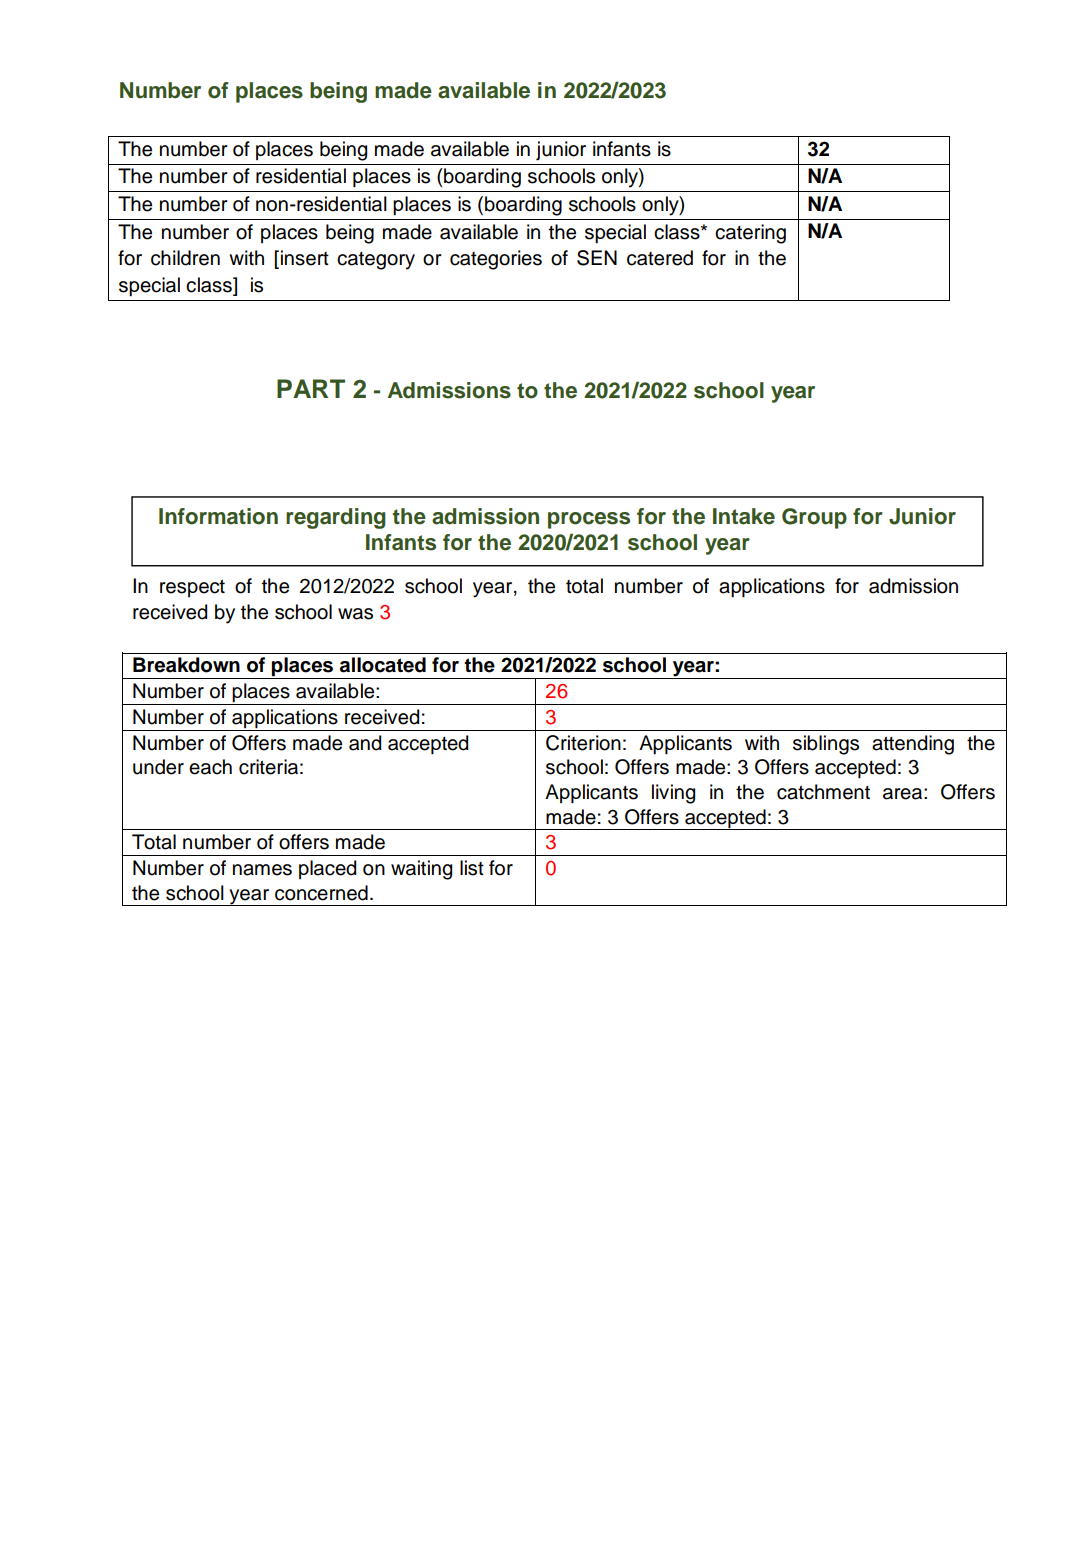  What do you see at coordinates (814, 518) in the screenshot?
I see `Group` at bounding box center [814, 518].
